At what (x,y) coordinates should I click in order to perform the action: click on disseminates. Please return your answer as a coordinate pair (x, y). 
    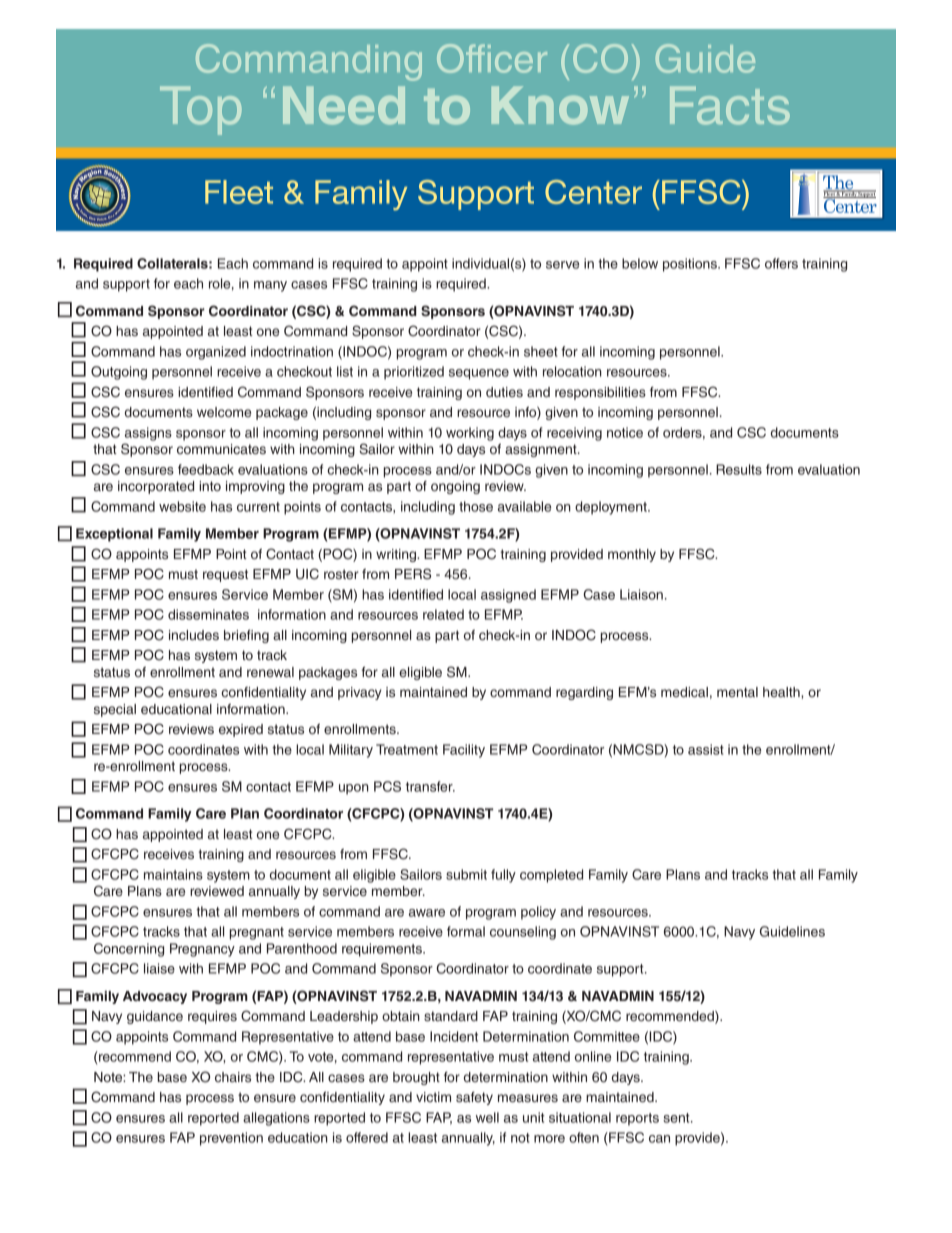
    Looking at the image, I should click on (208, 614).
